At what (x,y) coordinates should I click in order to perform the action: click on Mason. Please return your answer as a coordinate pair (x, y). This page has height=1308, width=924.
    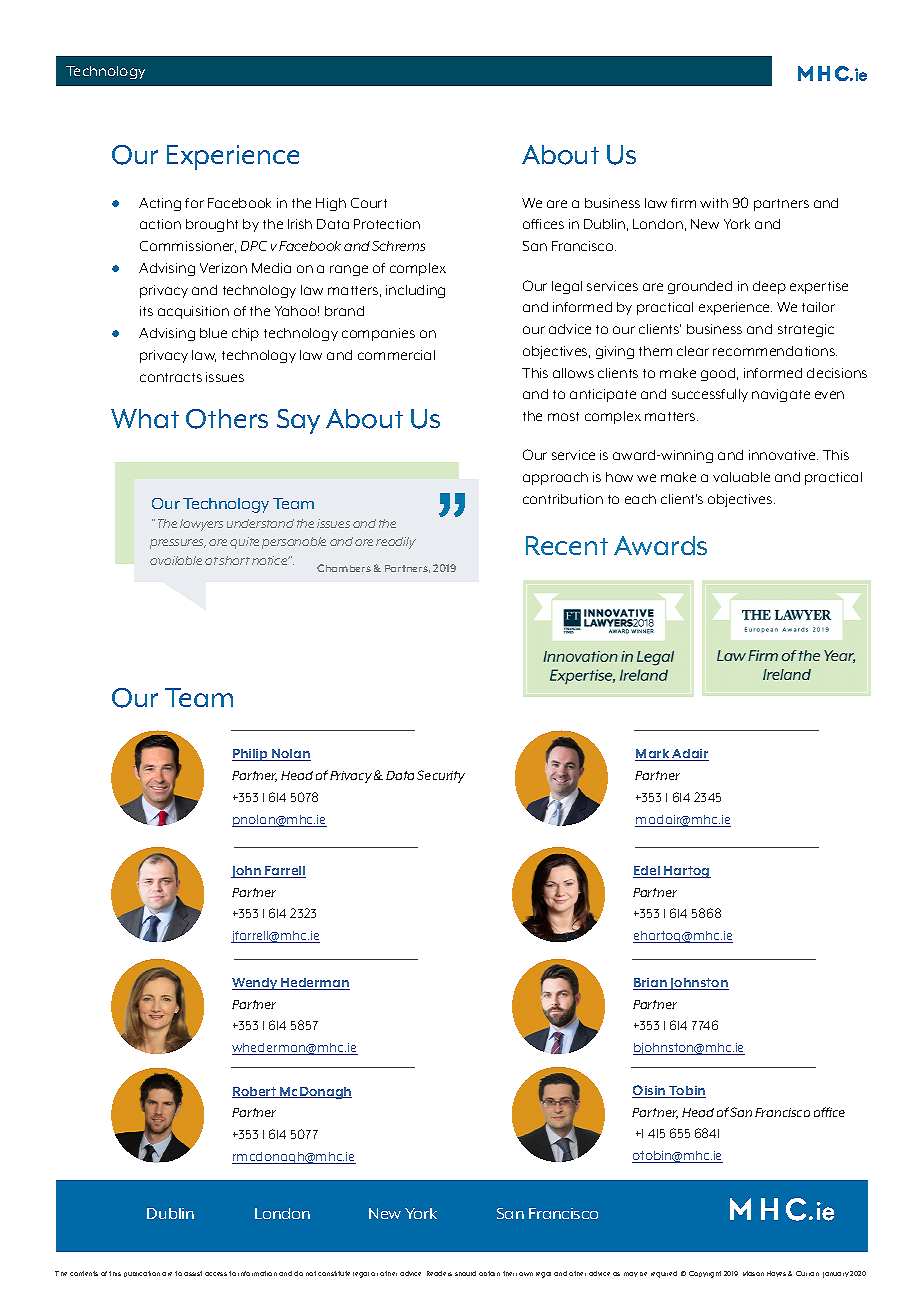
    Looking at the image, I should click on (753, 1273).
